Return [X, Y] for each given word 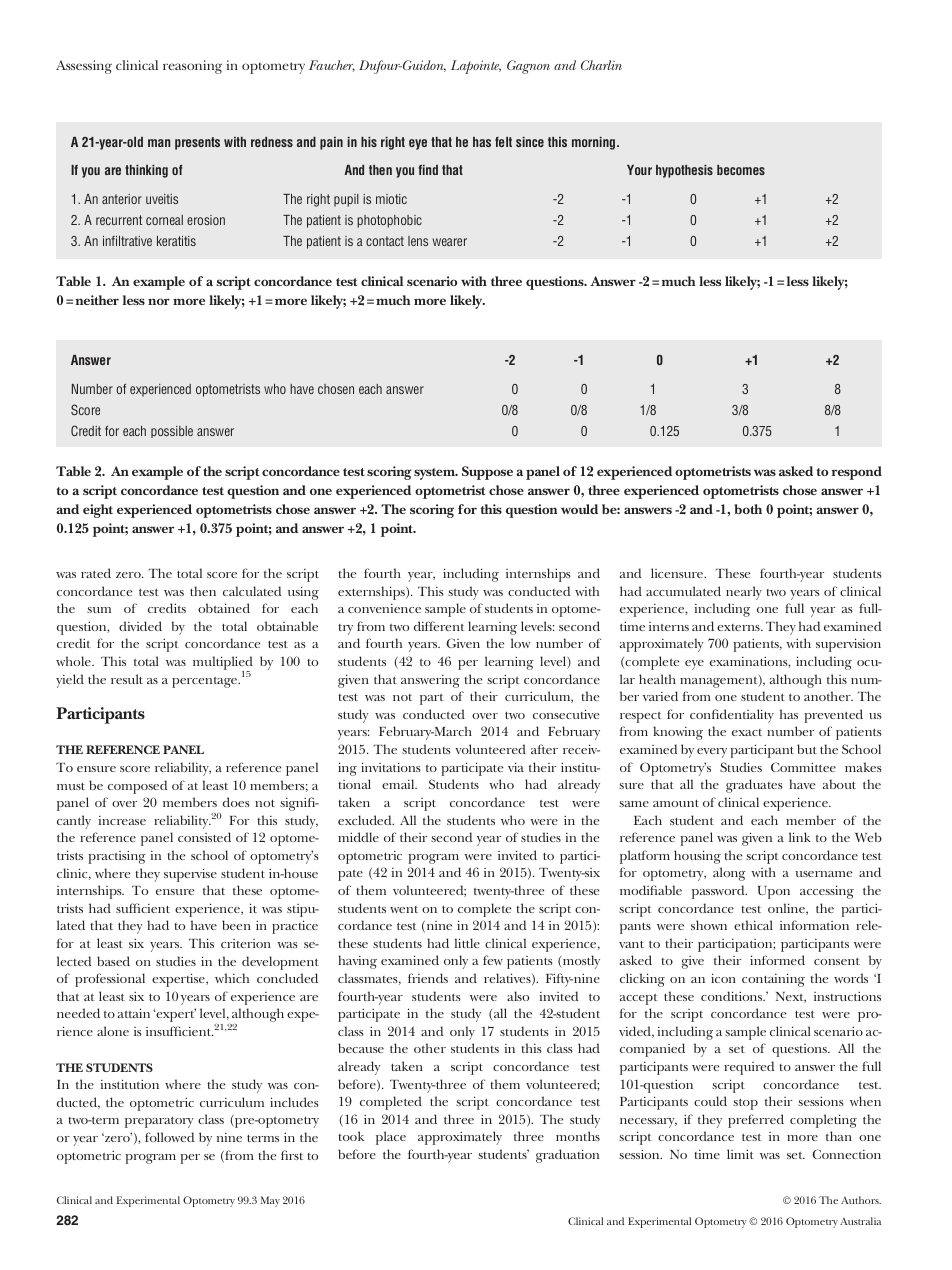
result [127, 679]
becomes [741, 170]
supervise [190, 875]
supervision [848, 645]
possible [172, 432]
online [787, 909]
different [439, 626]
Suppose [487, 473]
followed [169, 1137]
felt [503, 142]
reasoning [192, 67]
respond [856, 473]
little [467, 943]
